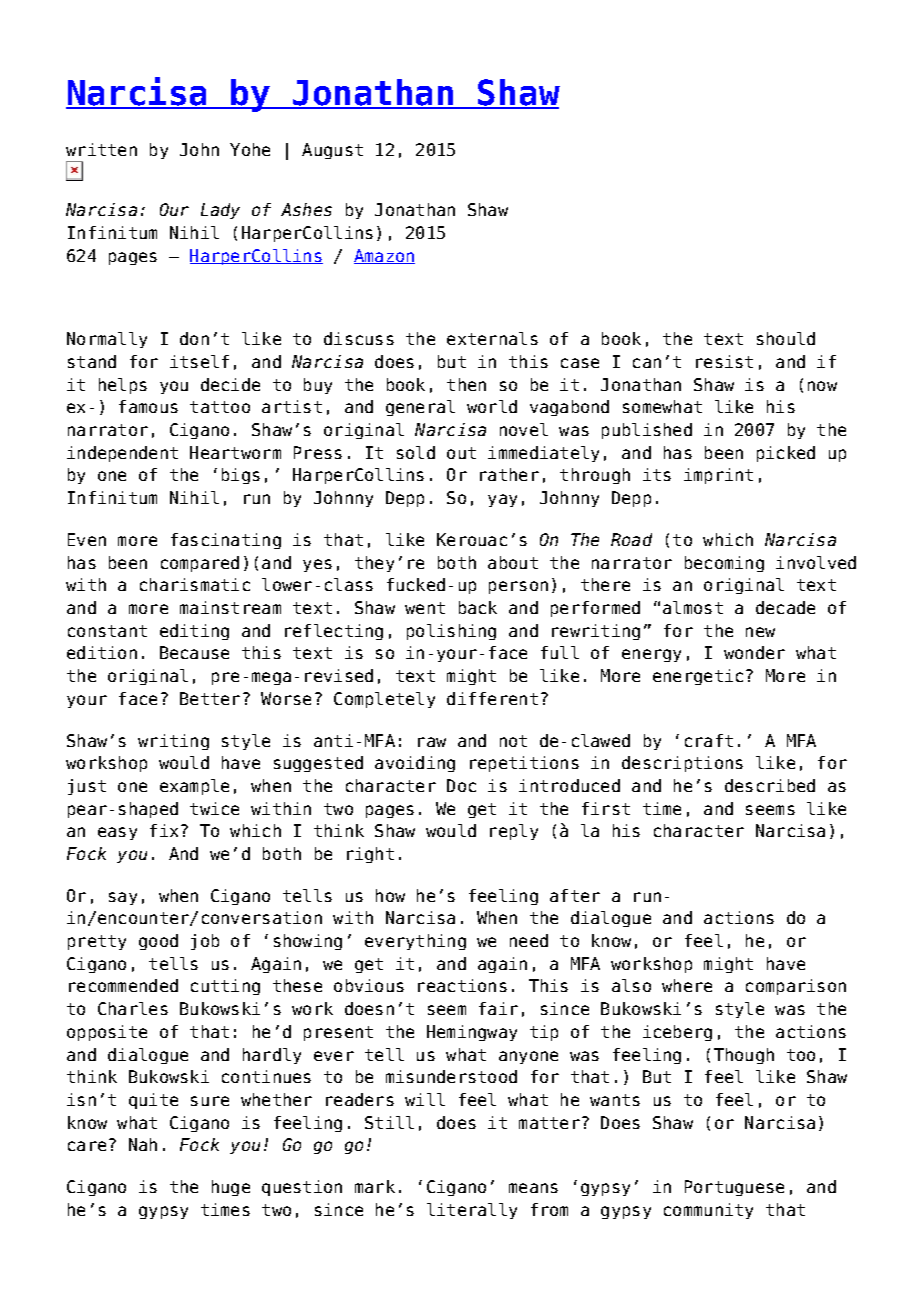 The width and height of the page is (924, 1308). What do you see at coordinates (502, 500) in the page?
I see `yay` at bounding box center [502, 500].
